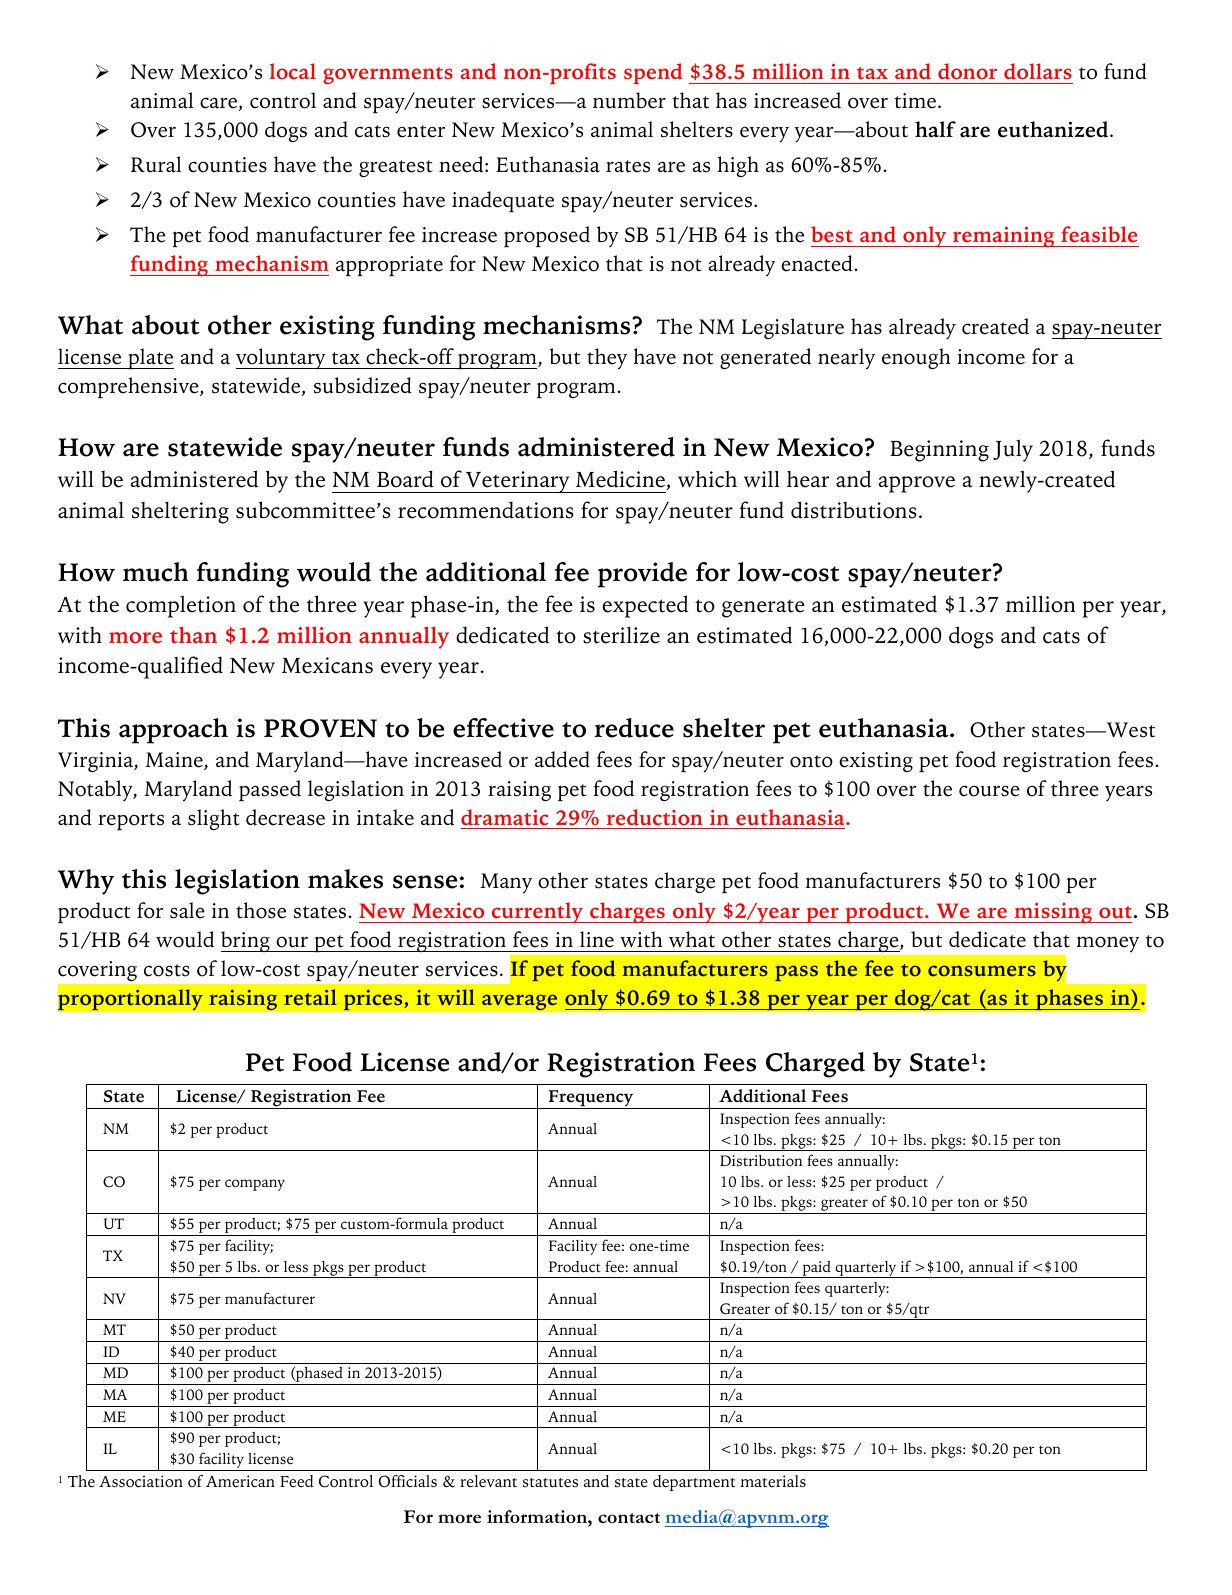 The image size is (1232, 1595). I want to click on statutes, so click(550, 1483).
